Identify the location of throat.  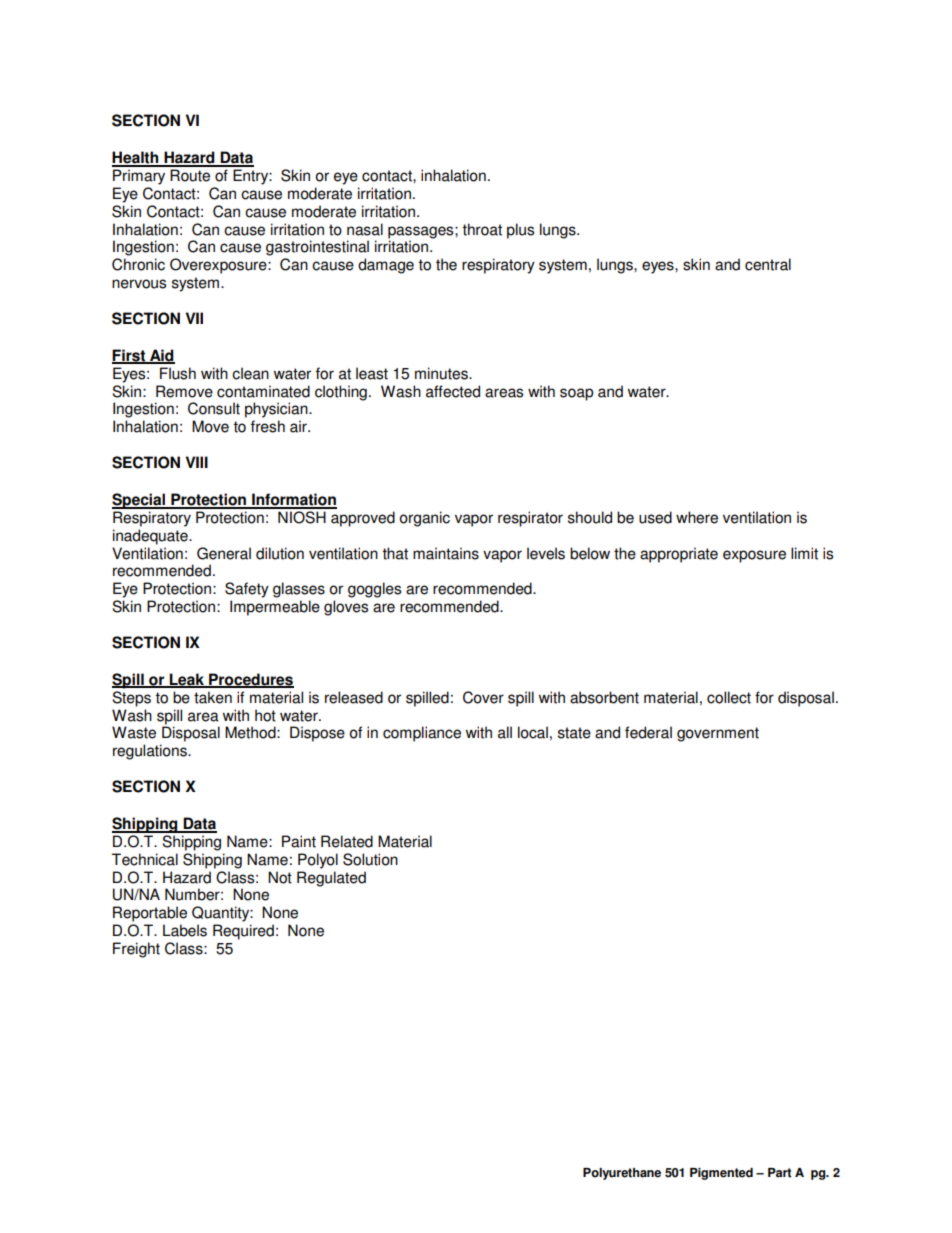
(482, 229).
